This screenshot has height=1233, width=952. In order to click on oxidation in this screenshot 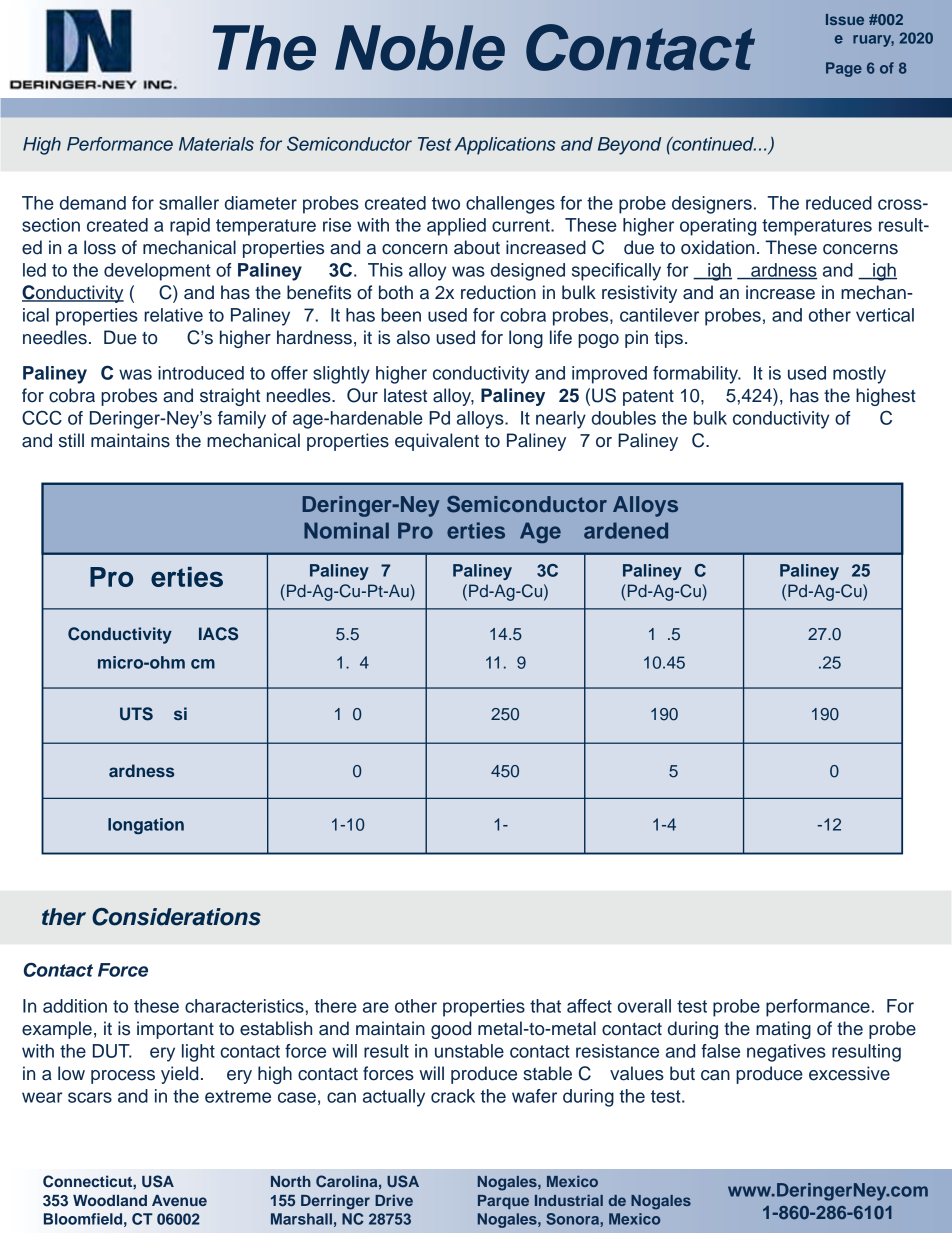, I will do `click(717, 247)`.
